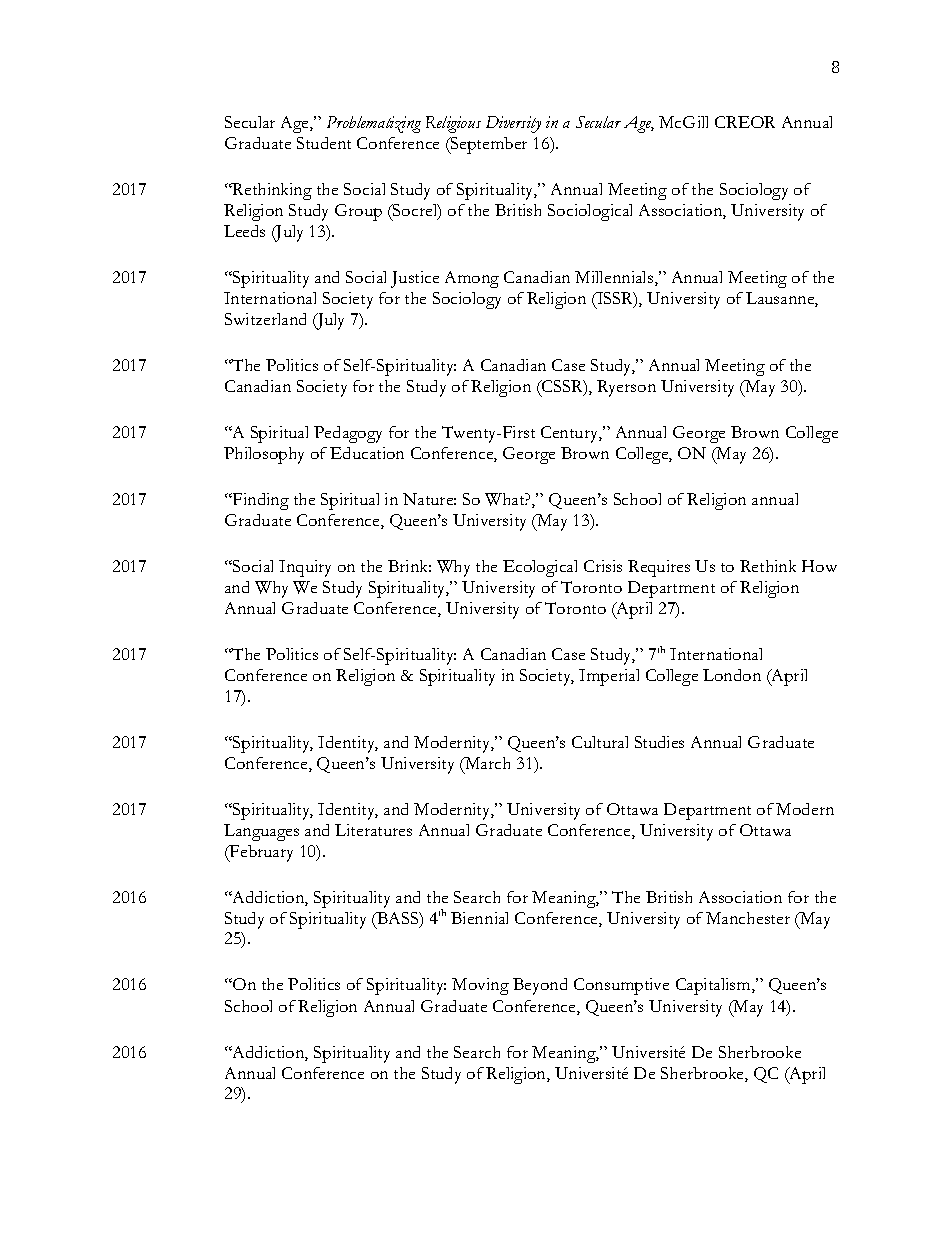 Image resolution: width=952 pixels, height=1233 pixels. Describe the element at coordinates (732, 675) in the page. I see `London` at that location.
